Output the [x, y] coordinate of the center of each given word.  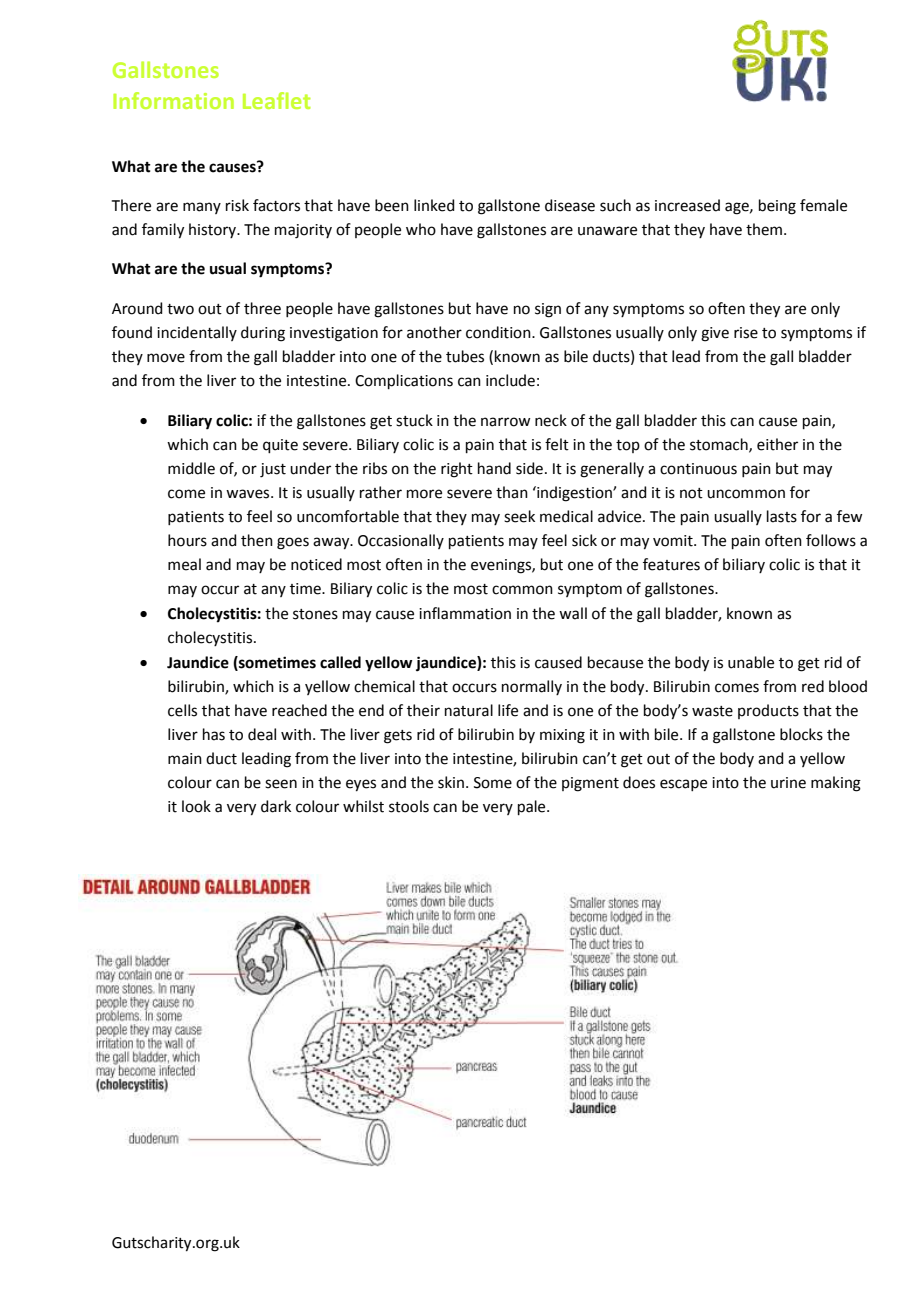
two [180, 309]
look [196, 806]
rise [746, 333]
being [777, 207]
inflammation [465, 613]
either [777, 444]
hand [494, 468]
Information [173, 100]
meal [184, 564]
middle [191, 468]
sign [548, 310]
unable [751, 662]
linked [434, 205]
